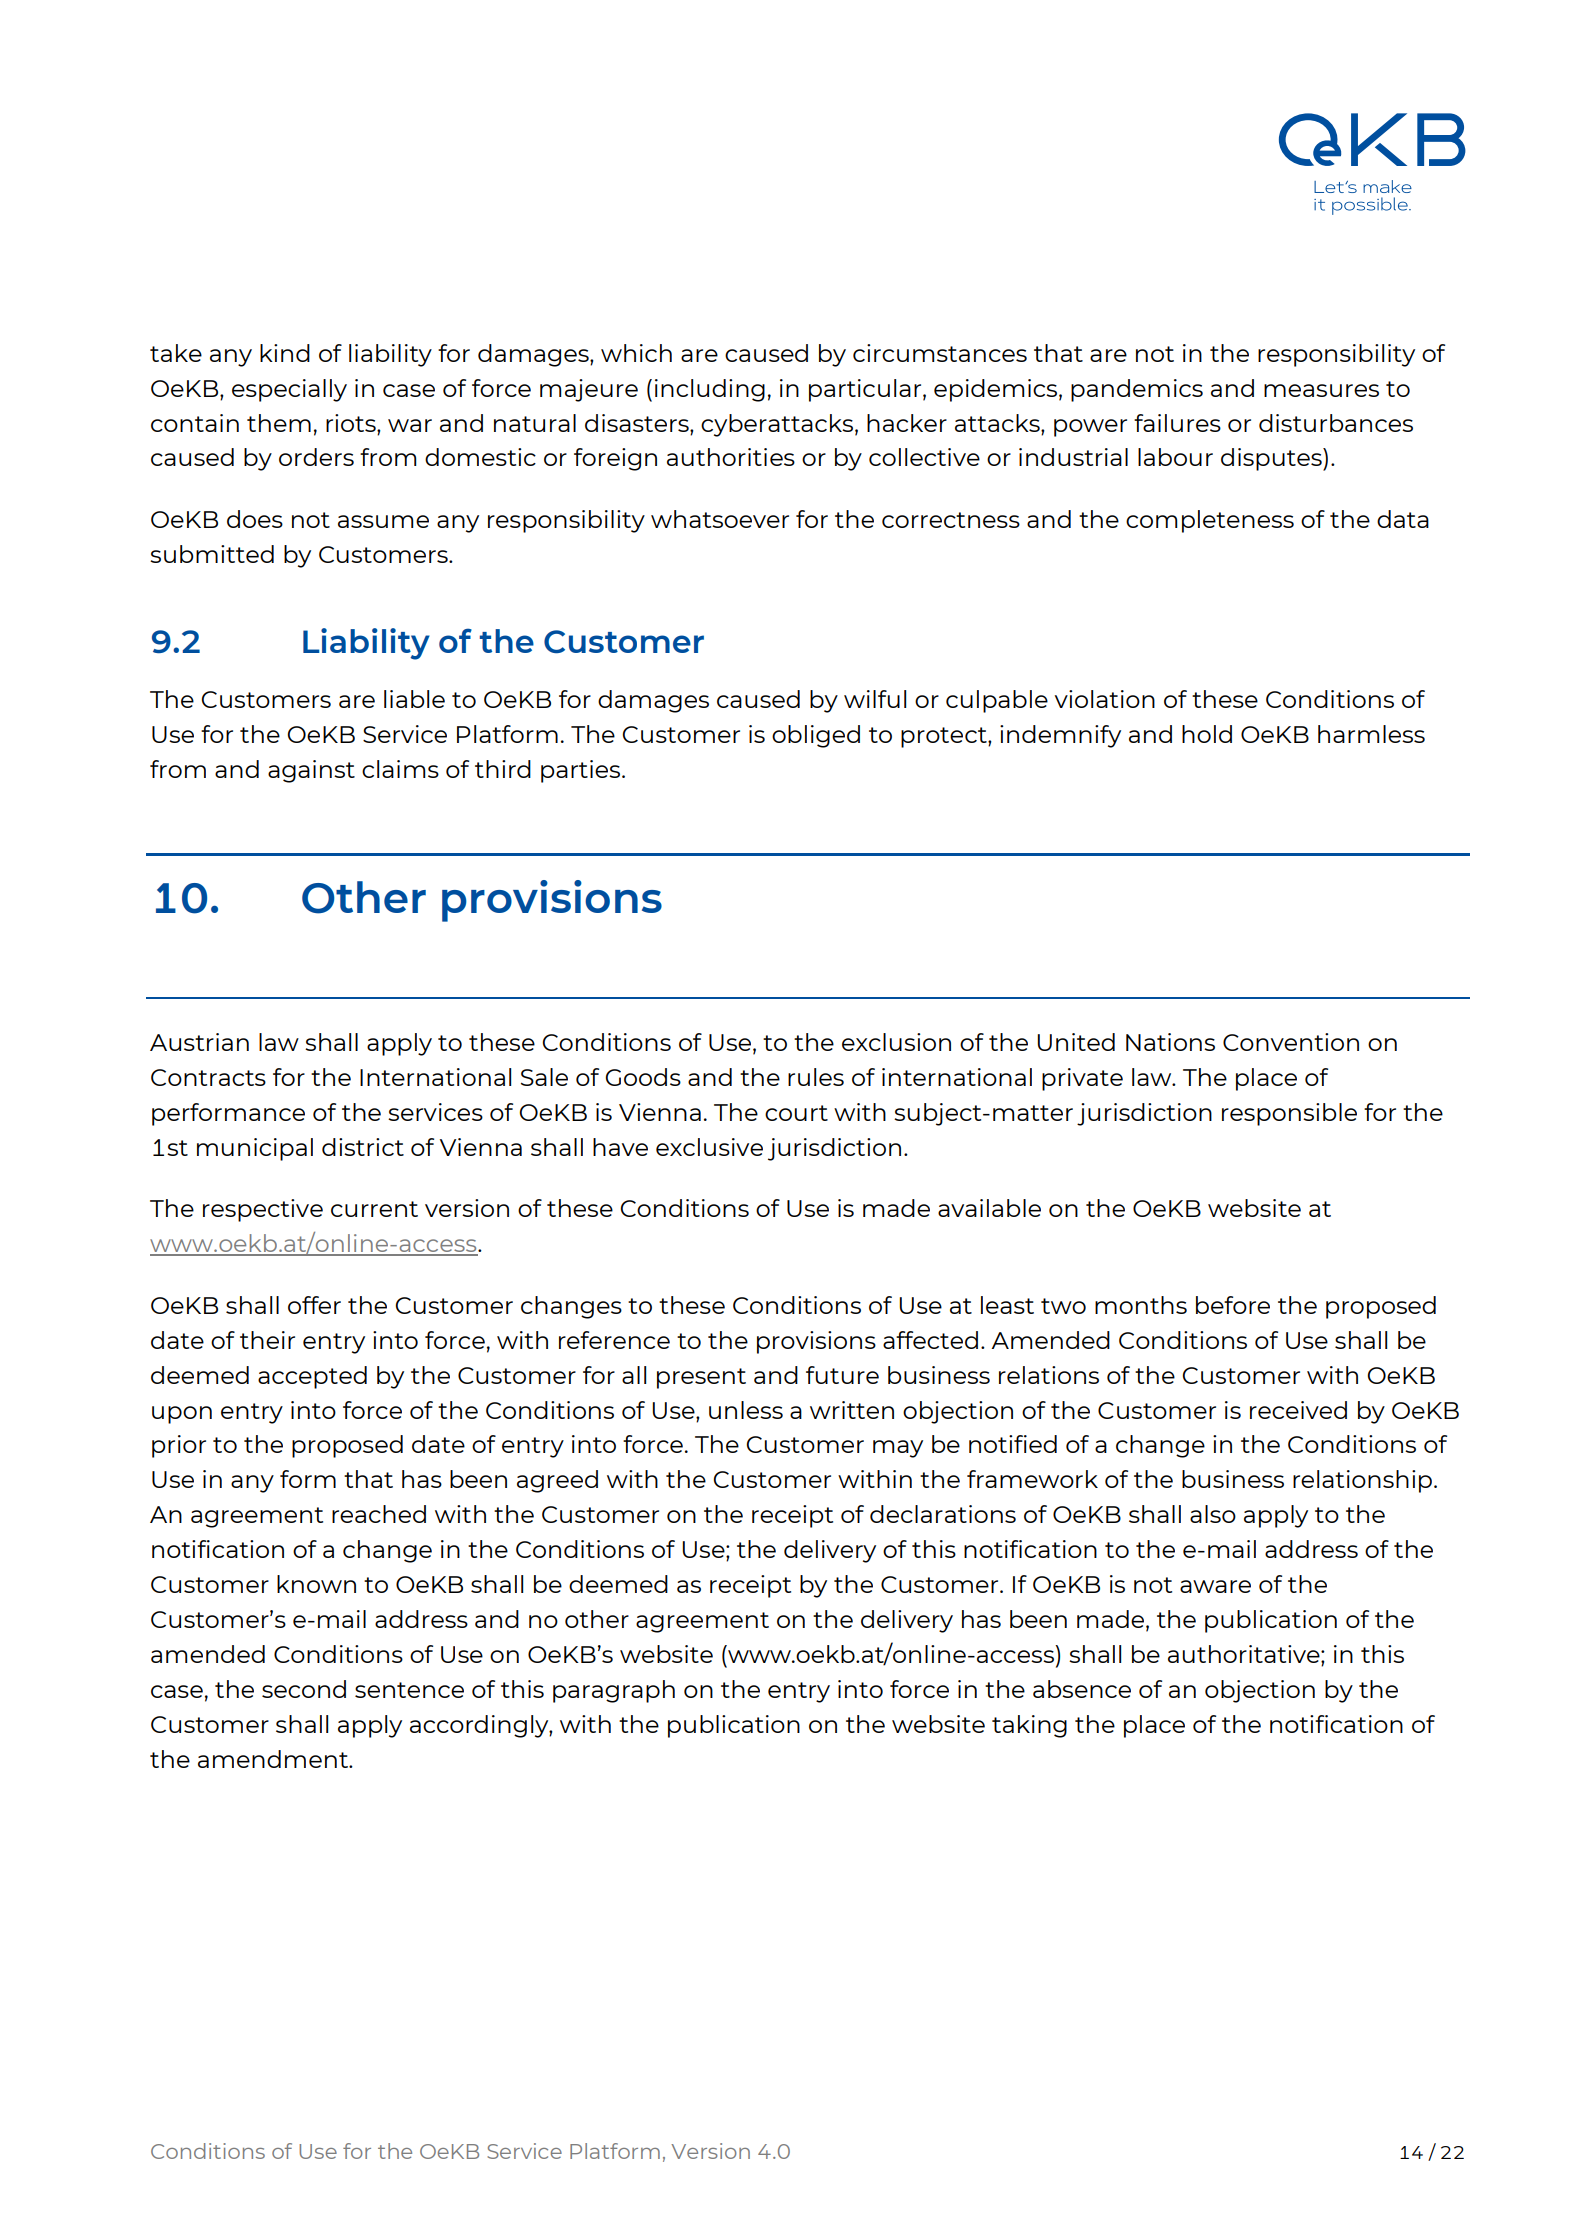  I want to click on Convention, so click(1291, 1042).
